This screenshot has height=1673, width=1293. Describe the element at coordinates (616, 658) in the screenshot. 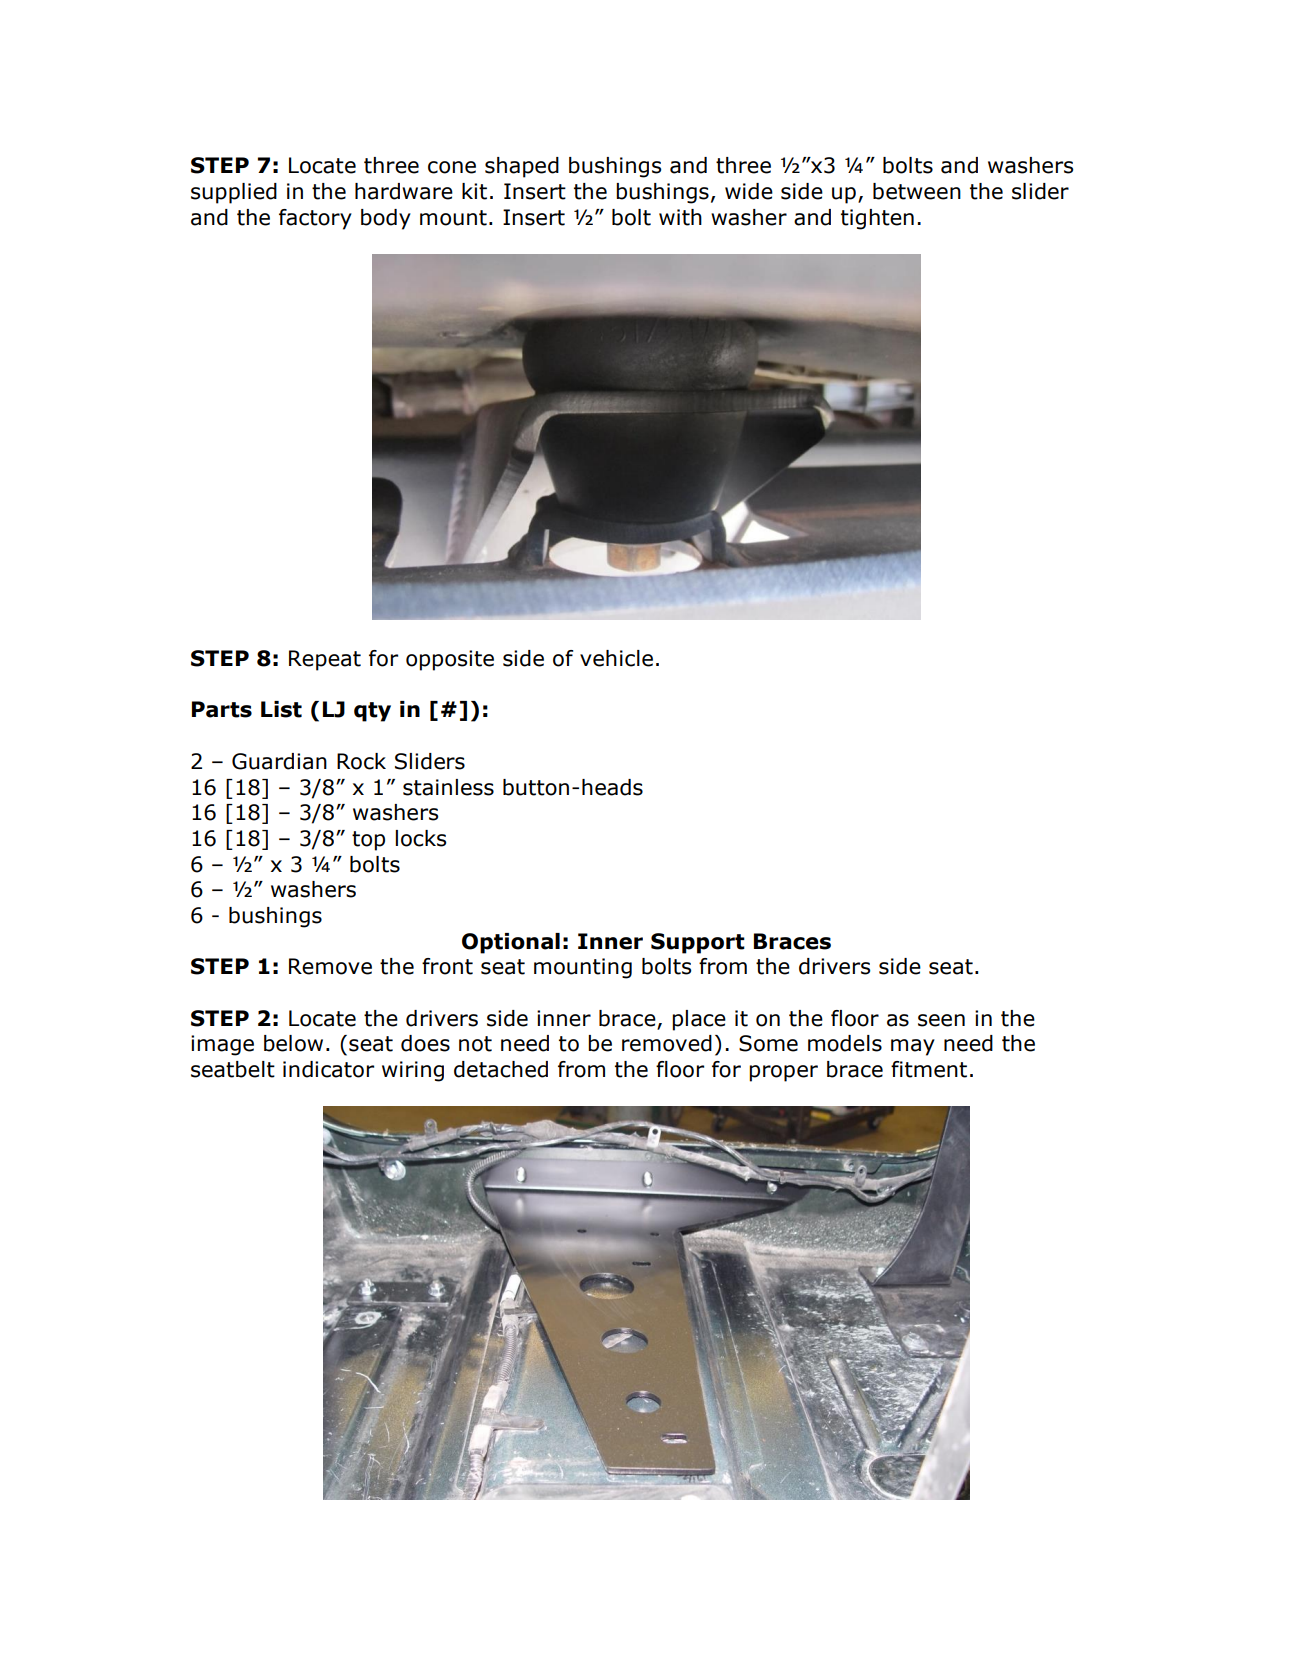

I see `vehicle` at that location.
